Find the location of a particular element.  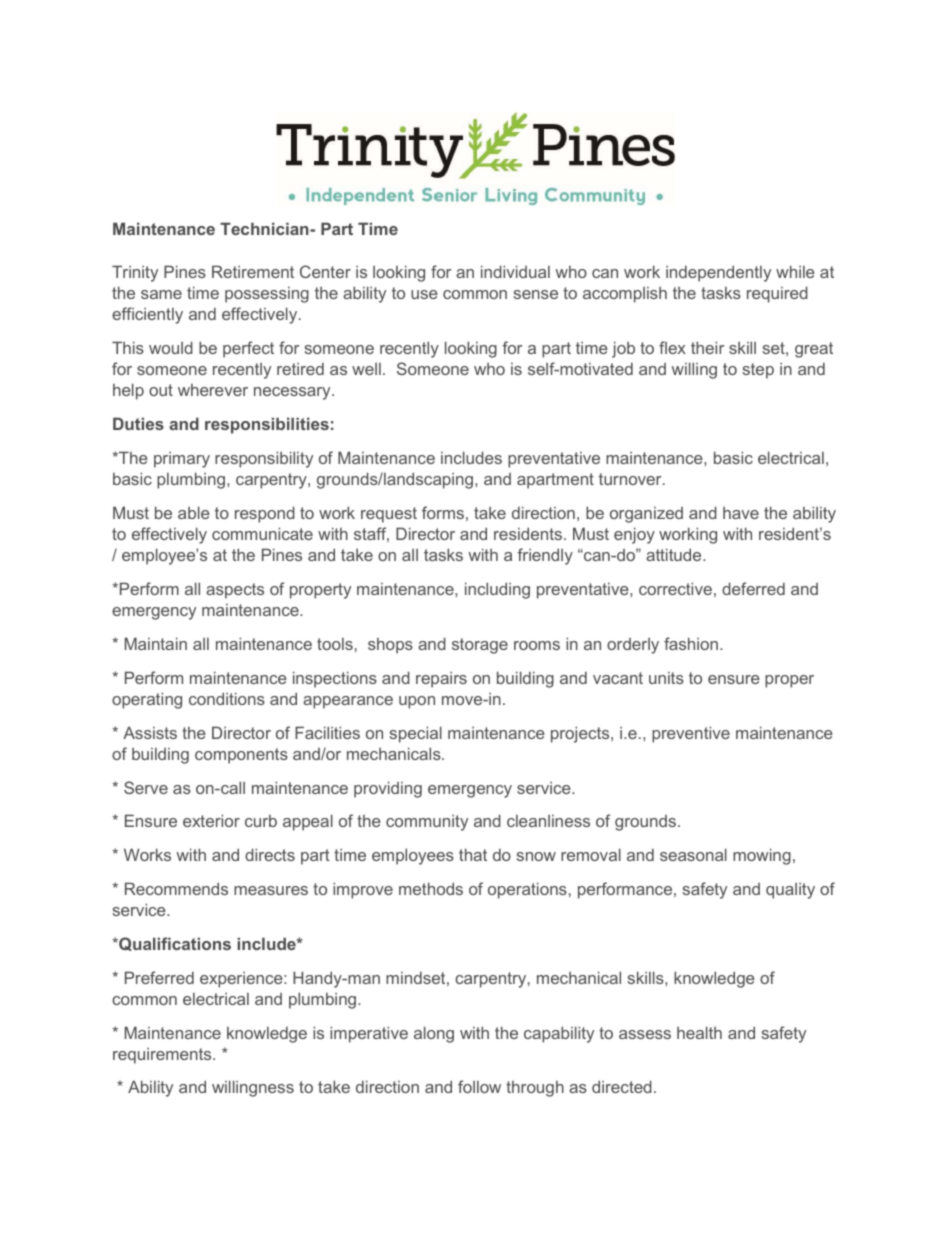

community is located at coordinates (427, 823).
